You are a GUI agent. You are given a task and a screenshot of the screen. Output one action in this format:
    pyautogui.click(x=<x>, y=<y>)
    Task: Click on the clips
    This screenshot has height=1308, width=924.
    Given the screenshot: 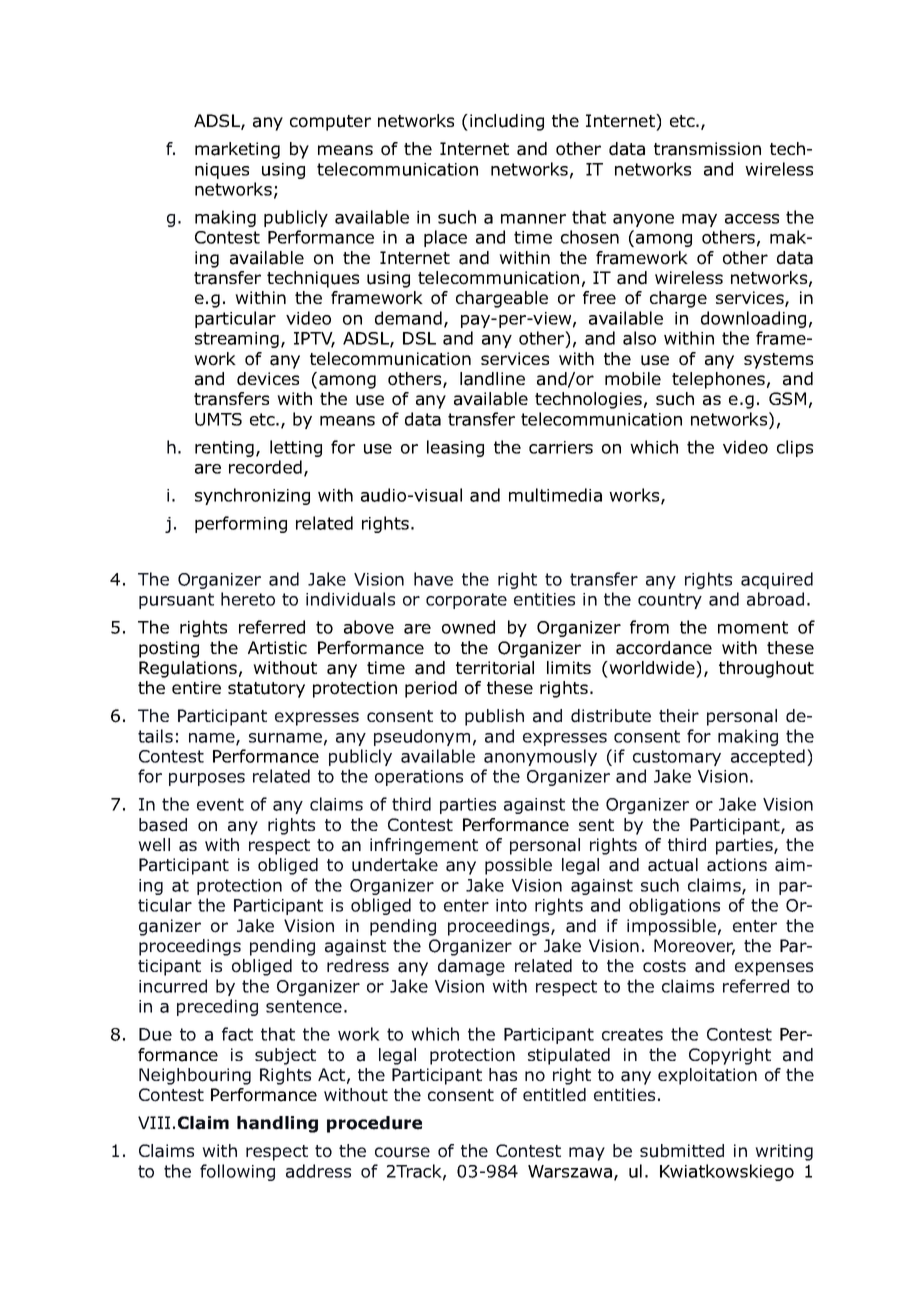 What is the action you would take?
    pyautogui.click(x=795, y=448)
